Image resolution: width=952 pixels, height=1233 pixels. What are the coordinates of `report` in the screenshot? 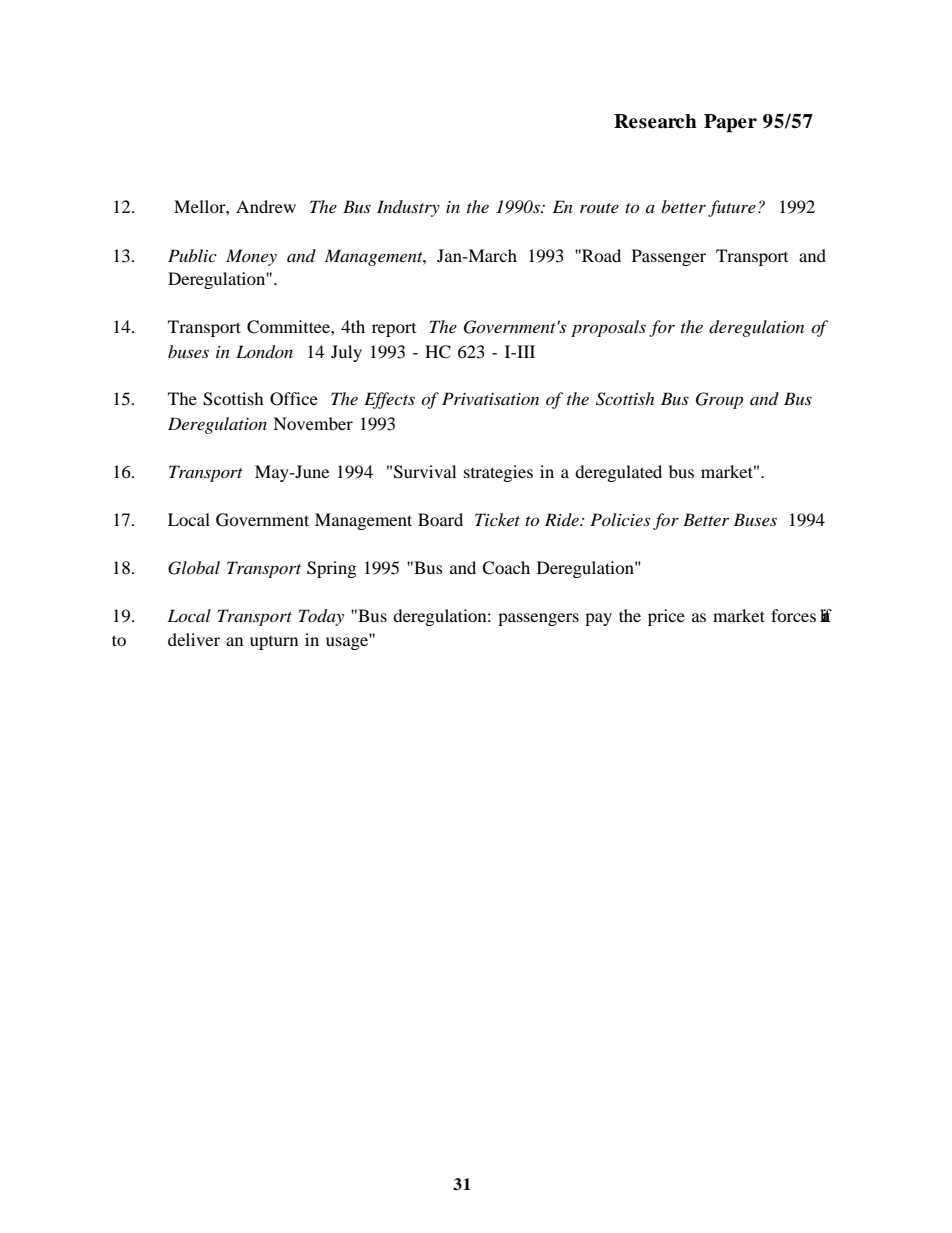 It's located at (394, 330).
